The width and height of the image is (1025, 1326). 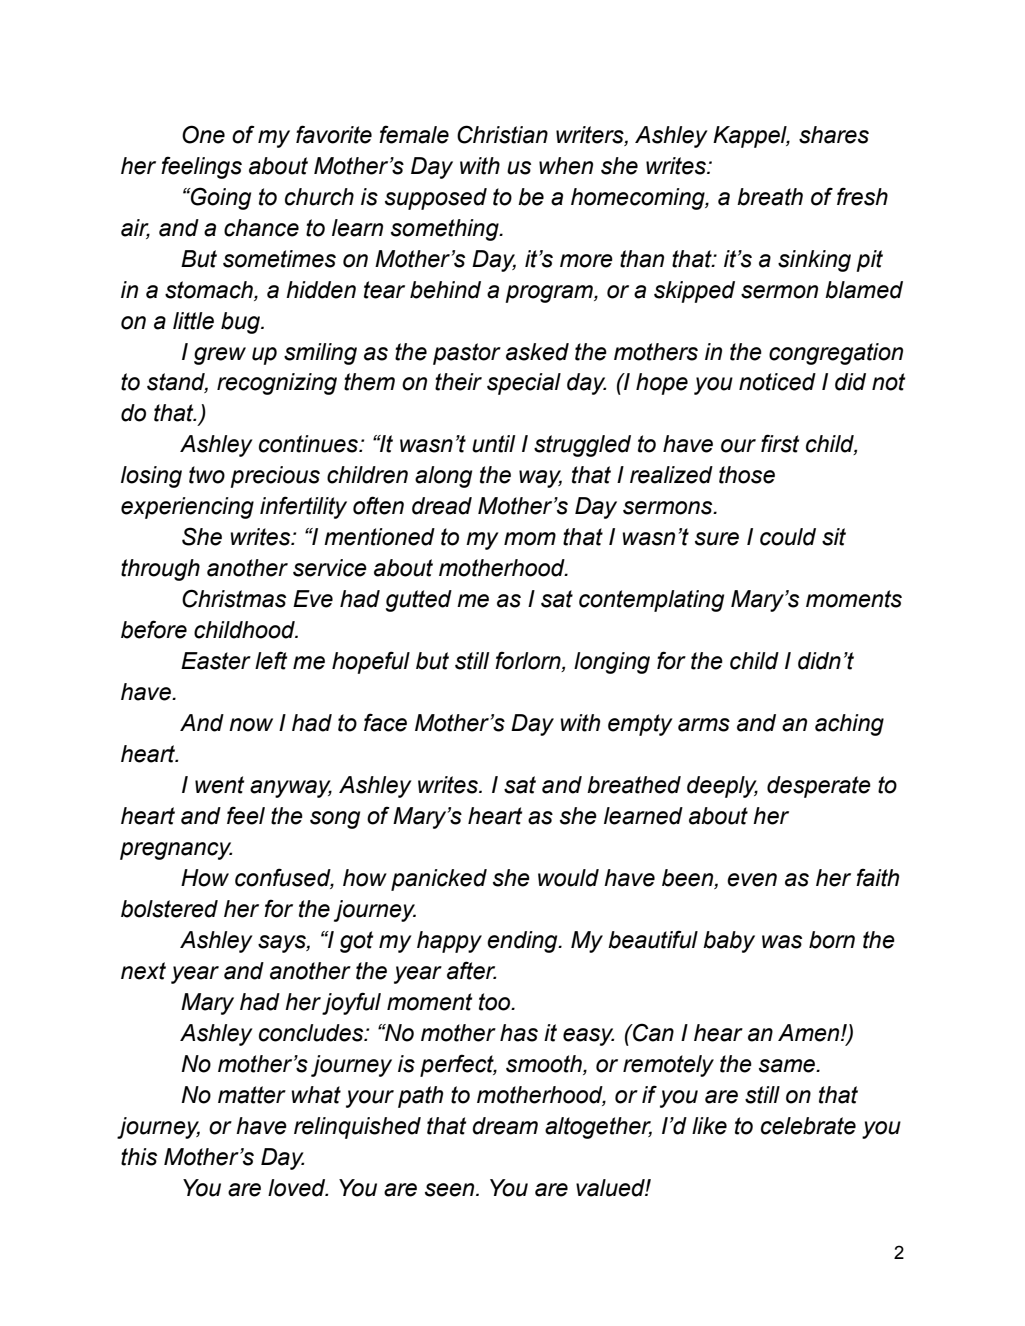 I want to click on would, so click(x=568, y=878).
